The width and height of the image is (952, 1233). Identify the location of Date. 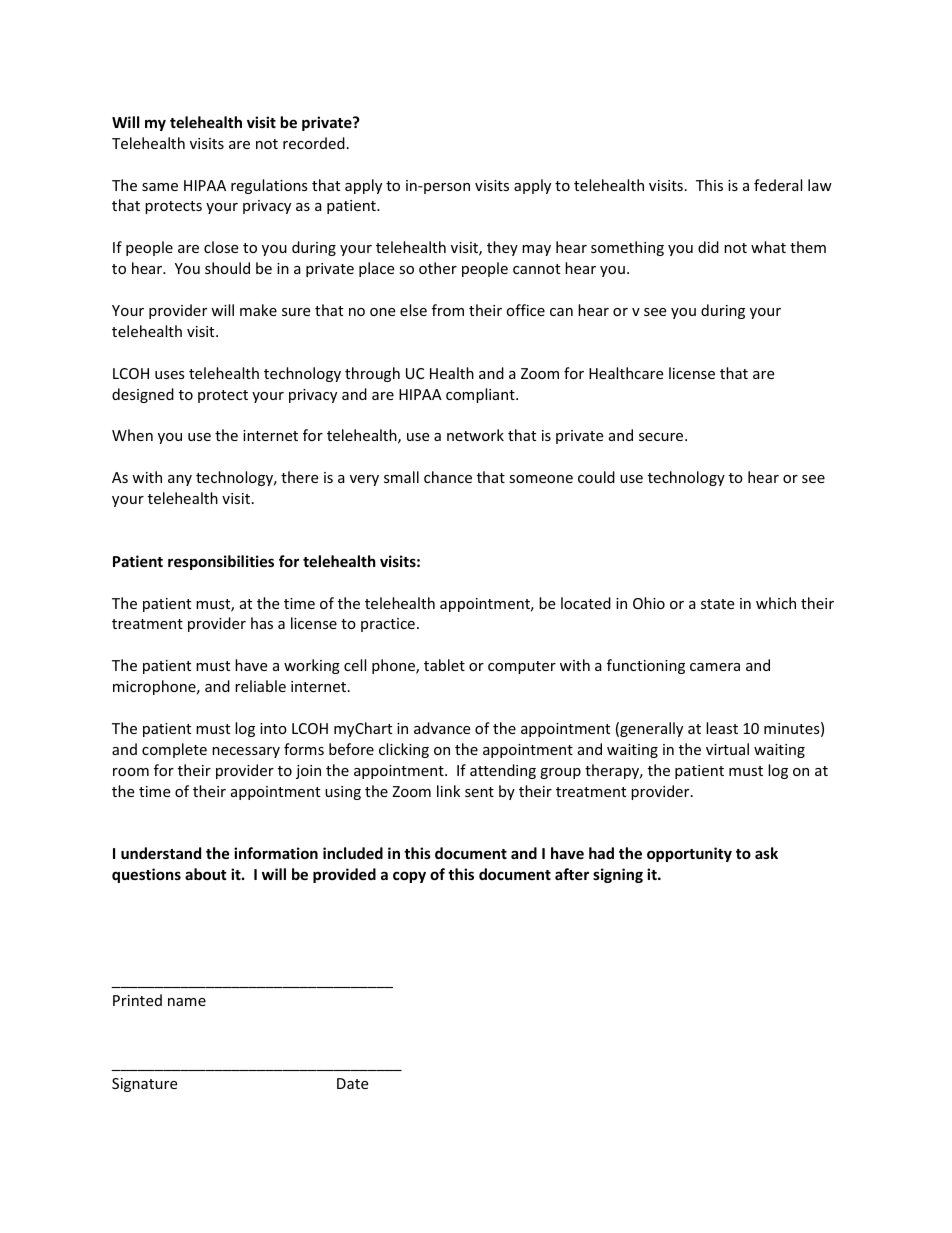
(352, 1083).
